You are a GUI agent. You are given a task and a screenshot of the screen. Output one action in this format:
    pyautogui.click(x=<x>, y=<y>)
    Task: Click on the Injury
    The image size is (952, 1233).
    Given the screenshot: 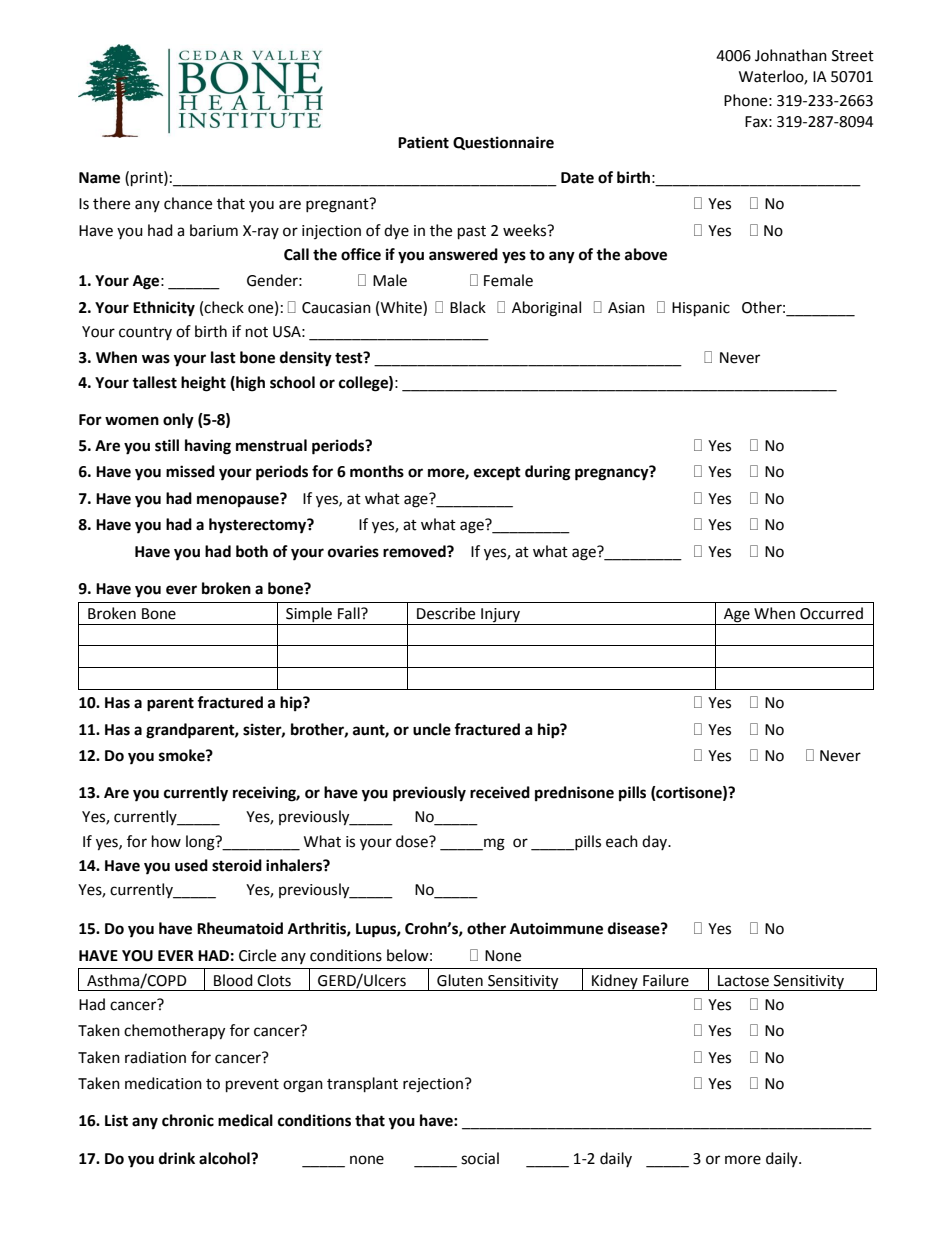 What is the action you would take?
    pyautogui.click(x=500, y=616)
